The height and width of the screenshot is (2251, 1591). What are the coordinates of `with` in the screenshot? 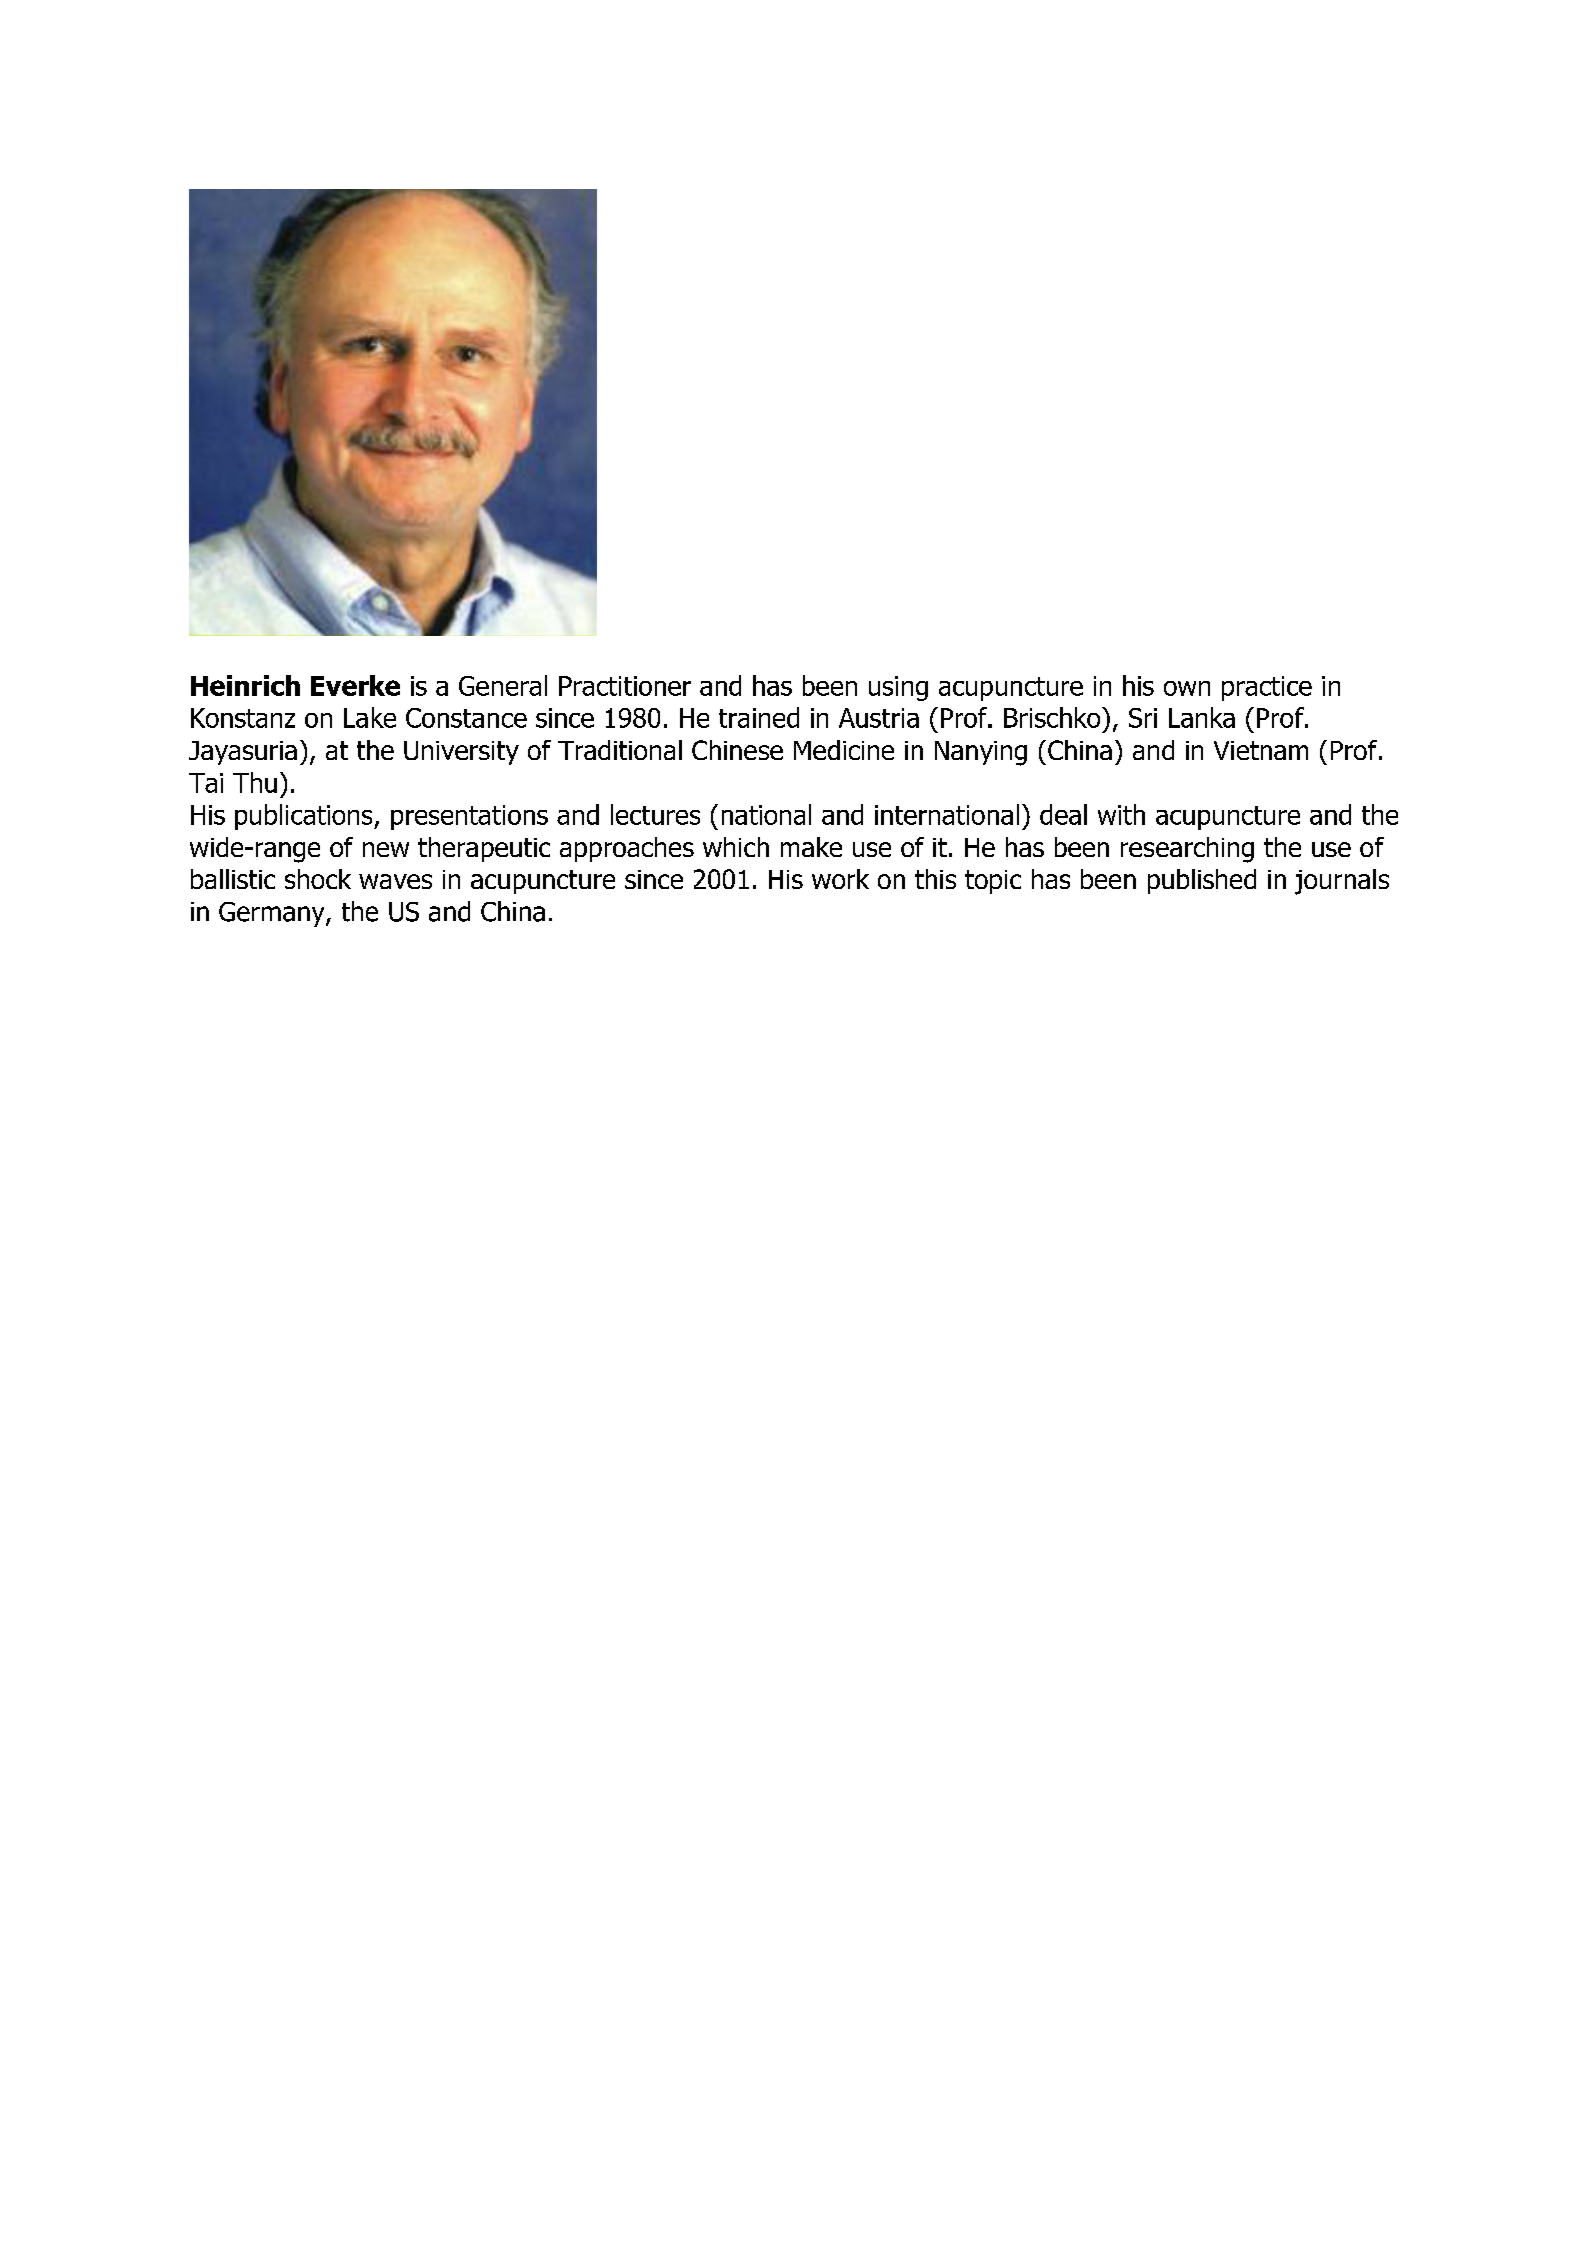 It's located at (1121, 814).
